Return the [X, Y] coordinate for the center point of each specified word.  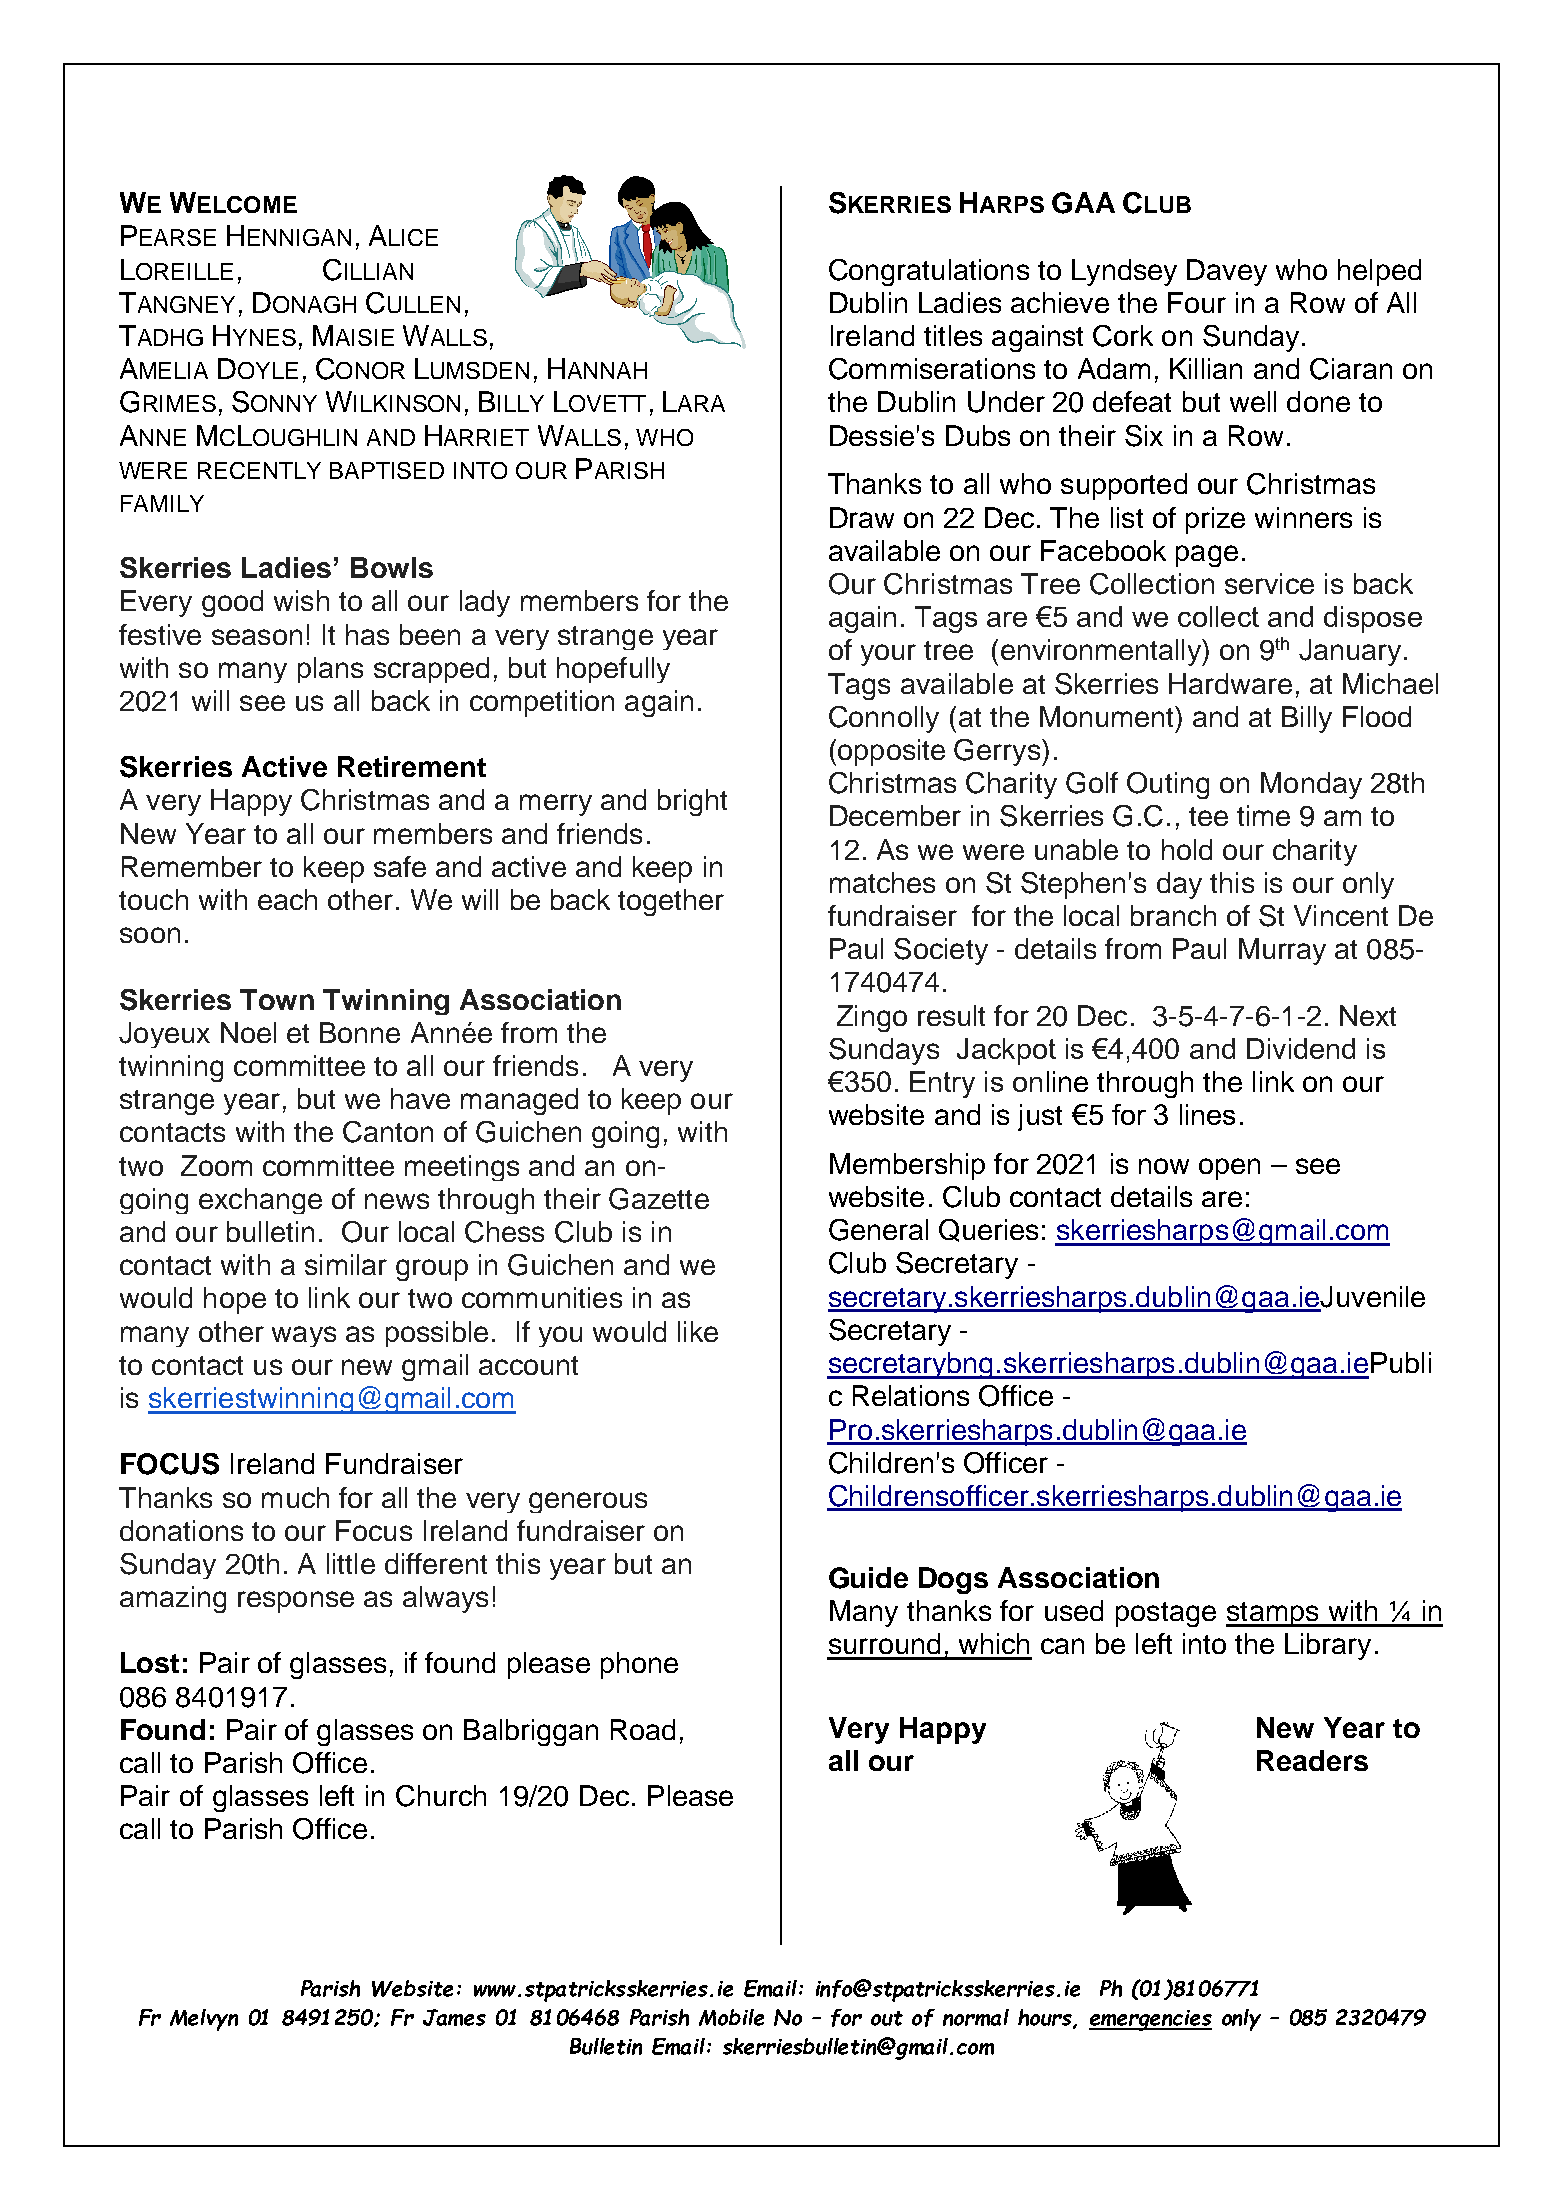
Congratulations [929, 272]
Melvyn [204, 2020]
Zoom [216, 1165]
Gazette [659, 1199]
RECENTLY [259, 470]
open [1229, 1169]
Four [1197, 302]
